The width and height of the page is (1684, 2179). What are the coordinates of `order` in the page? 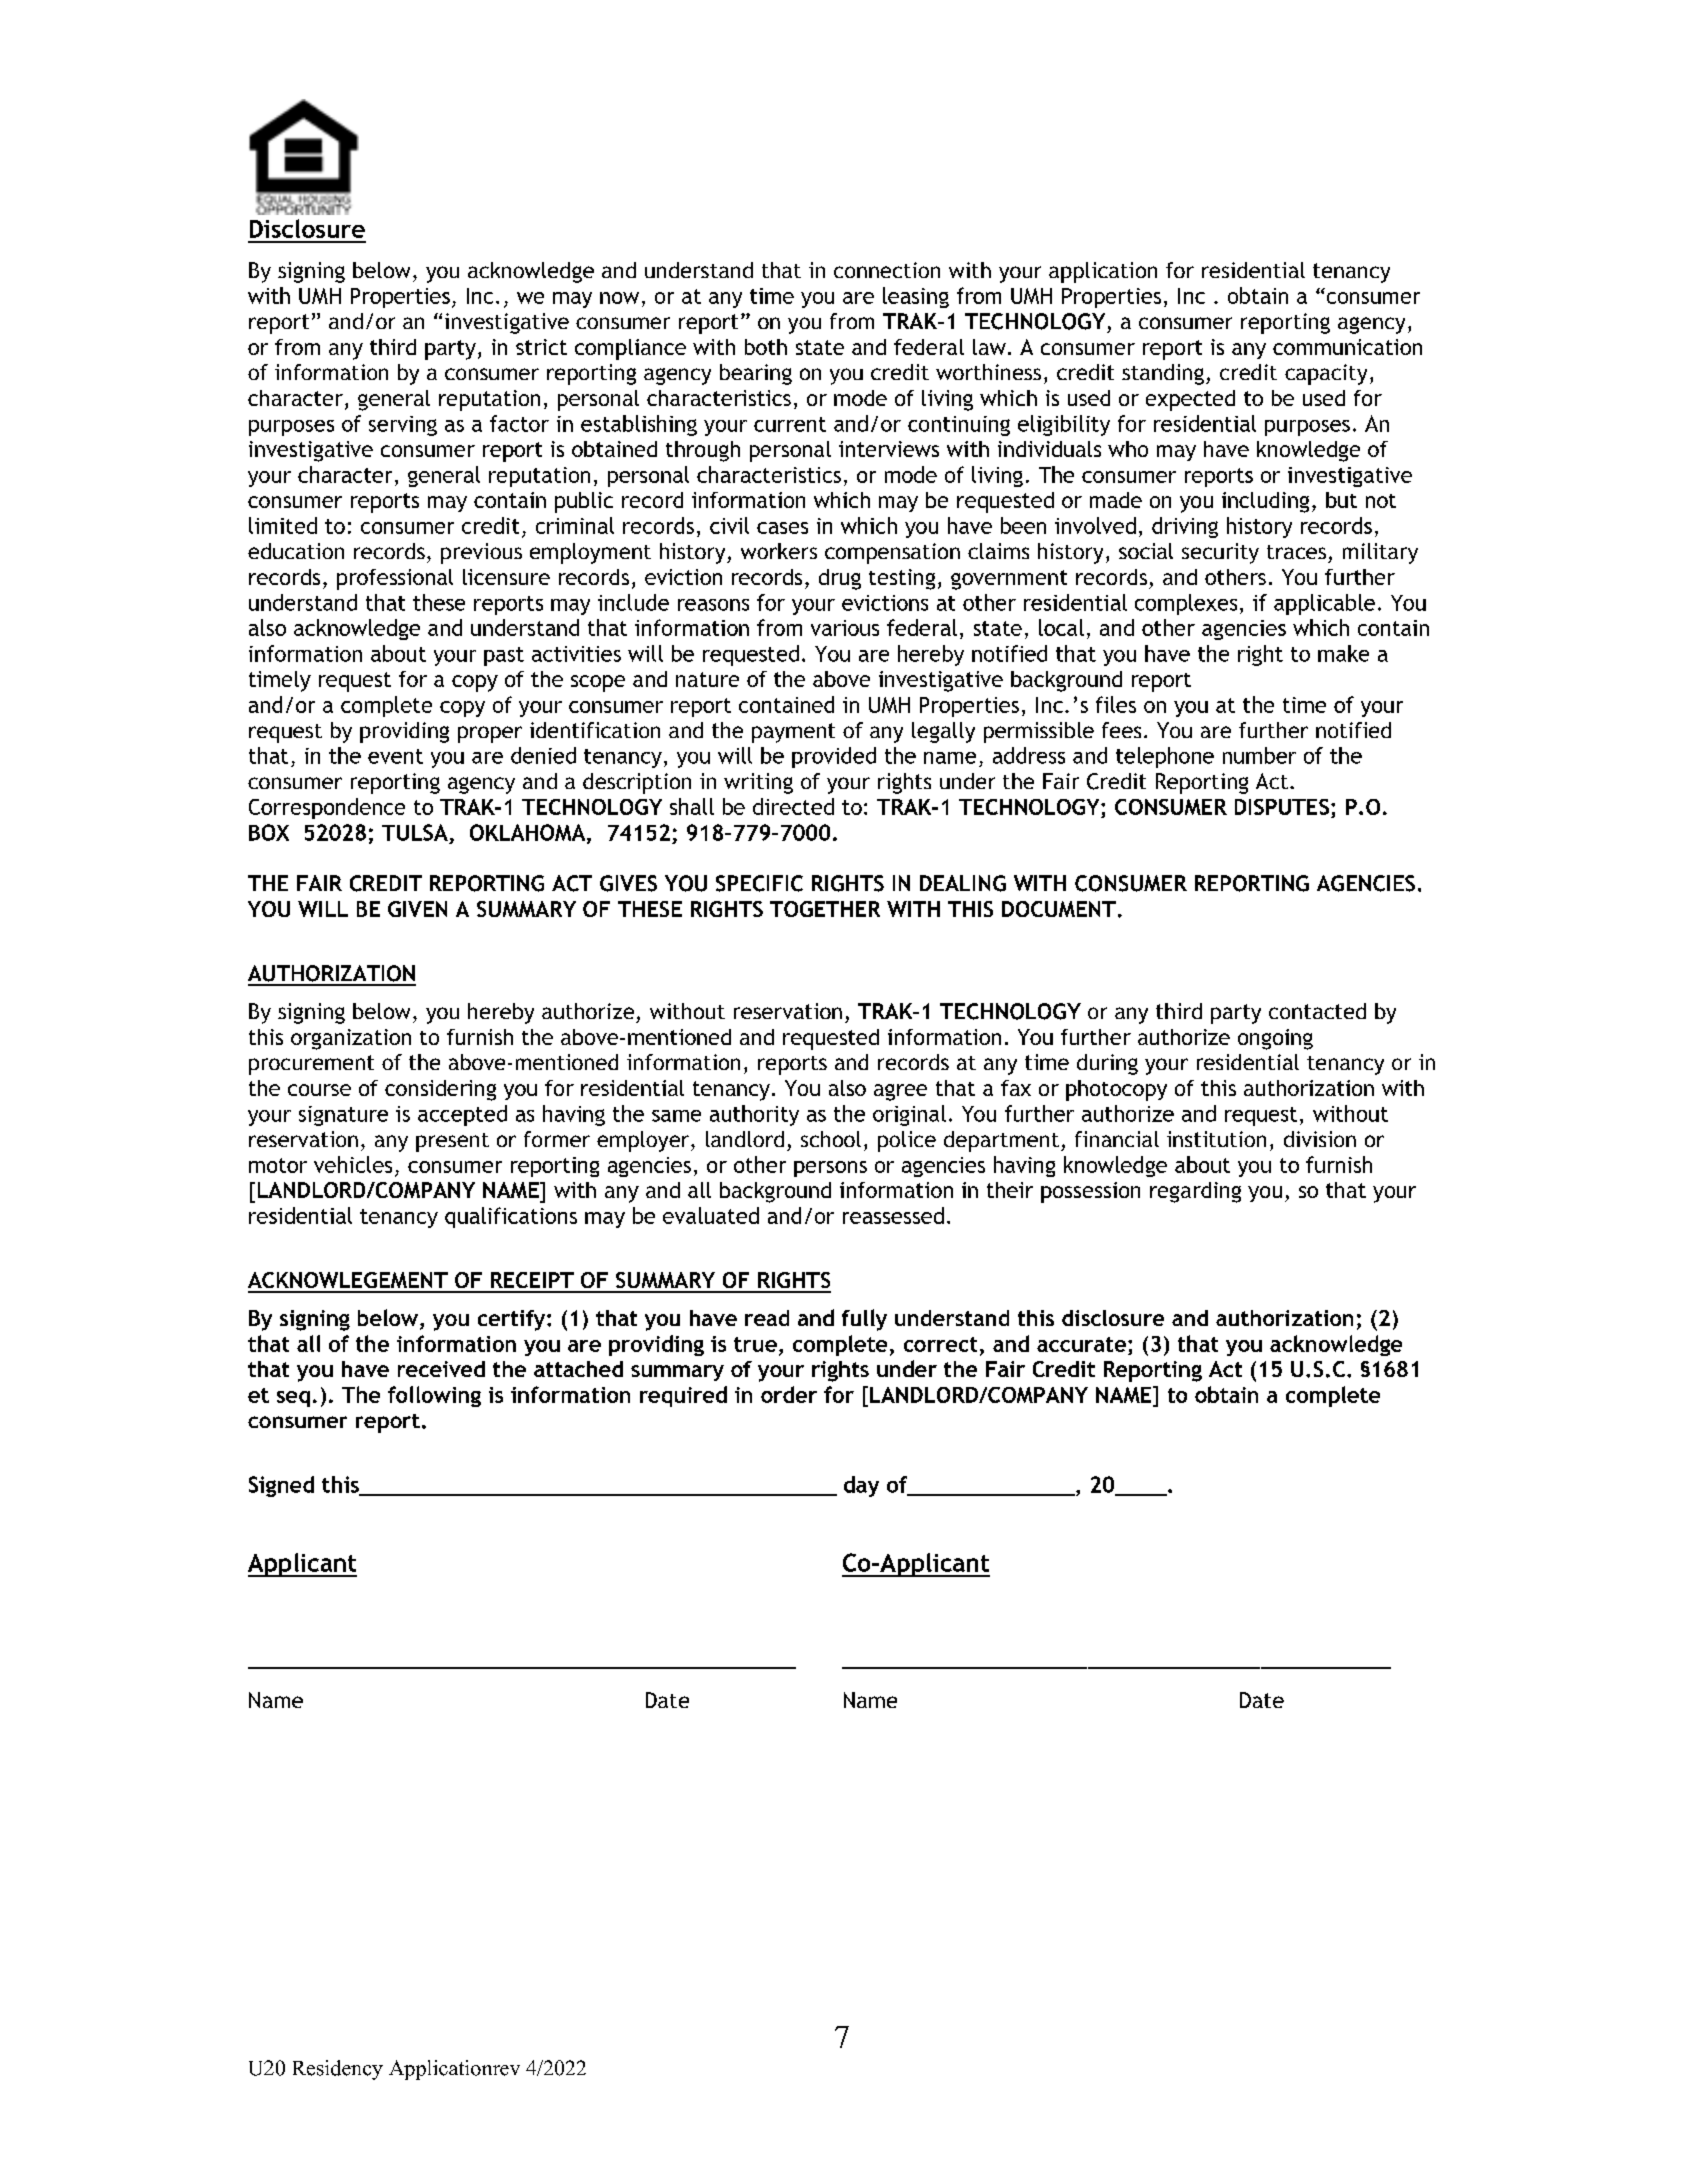 It's located at (789, 1394).
